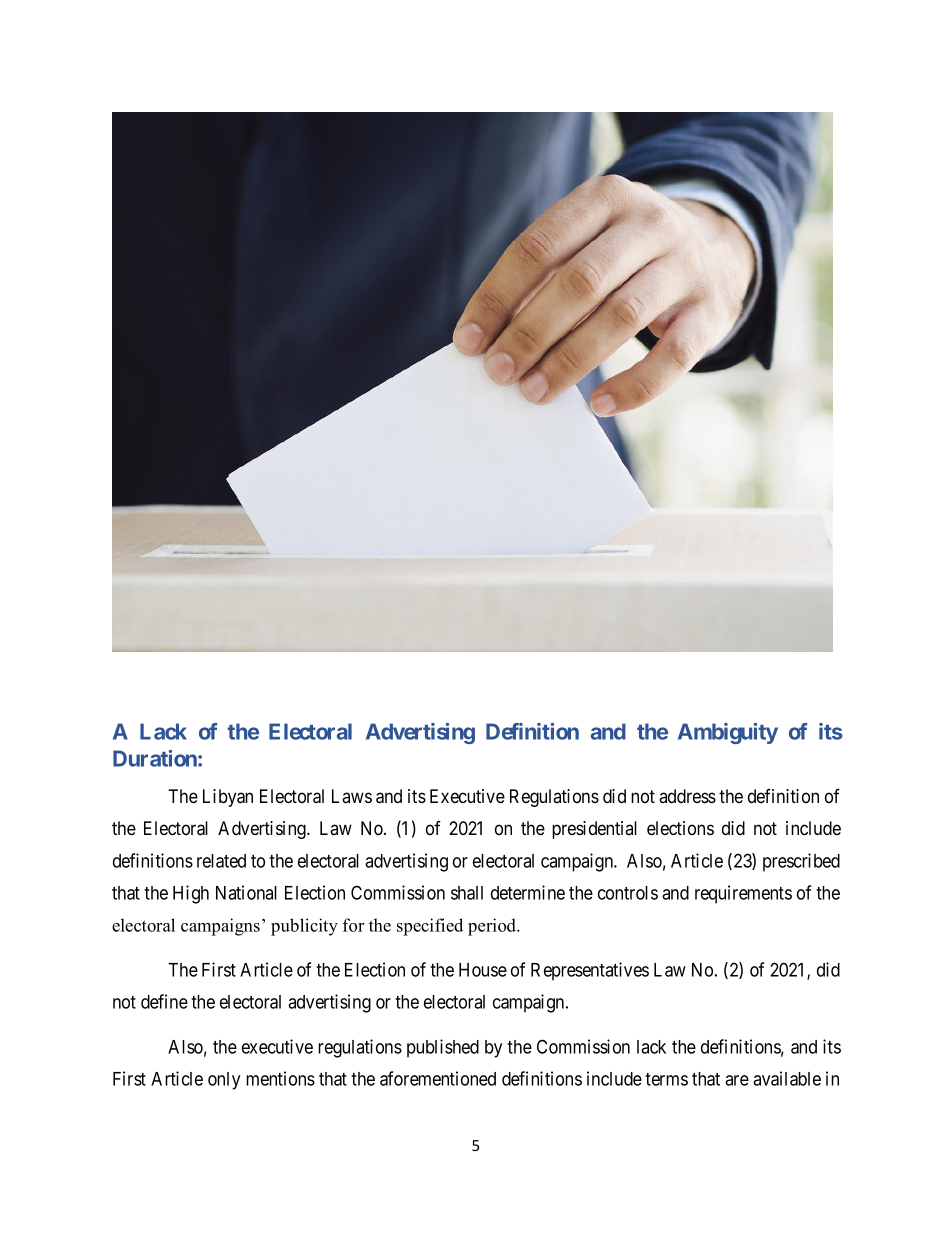 The width and height of the page is (952, 1233). What do you see at coordinates (246, 892) in the page?
I see `National` at bounding box center [246, 892].
